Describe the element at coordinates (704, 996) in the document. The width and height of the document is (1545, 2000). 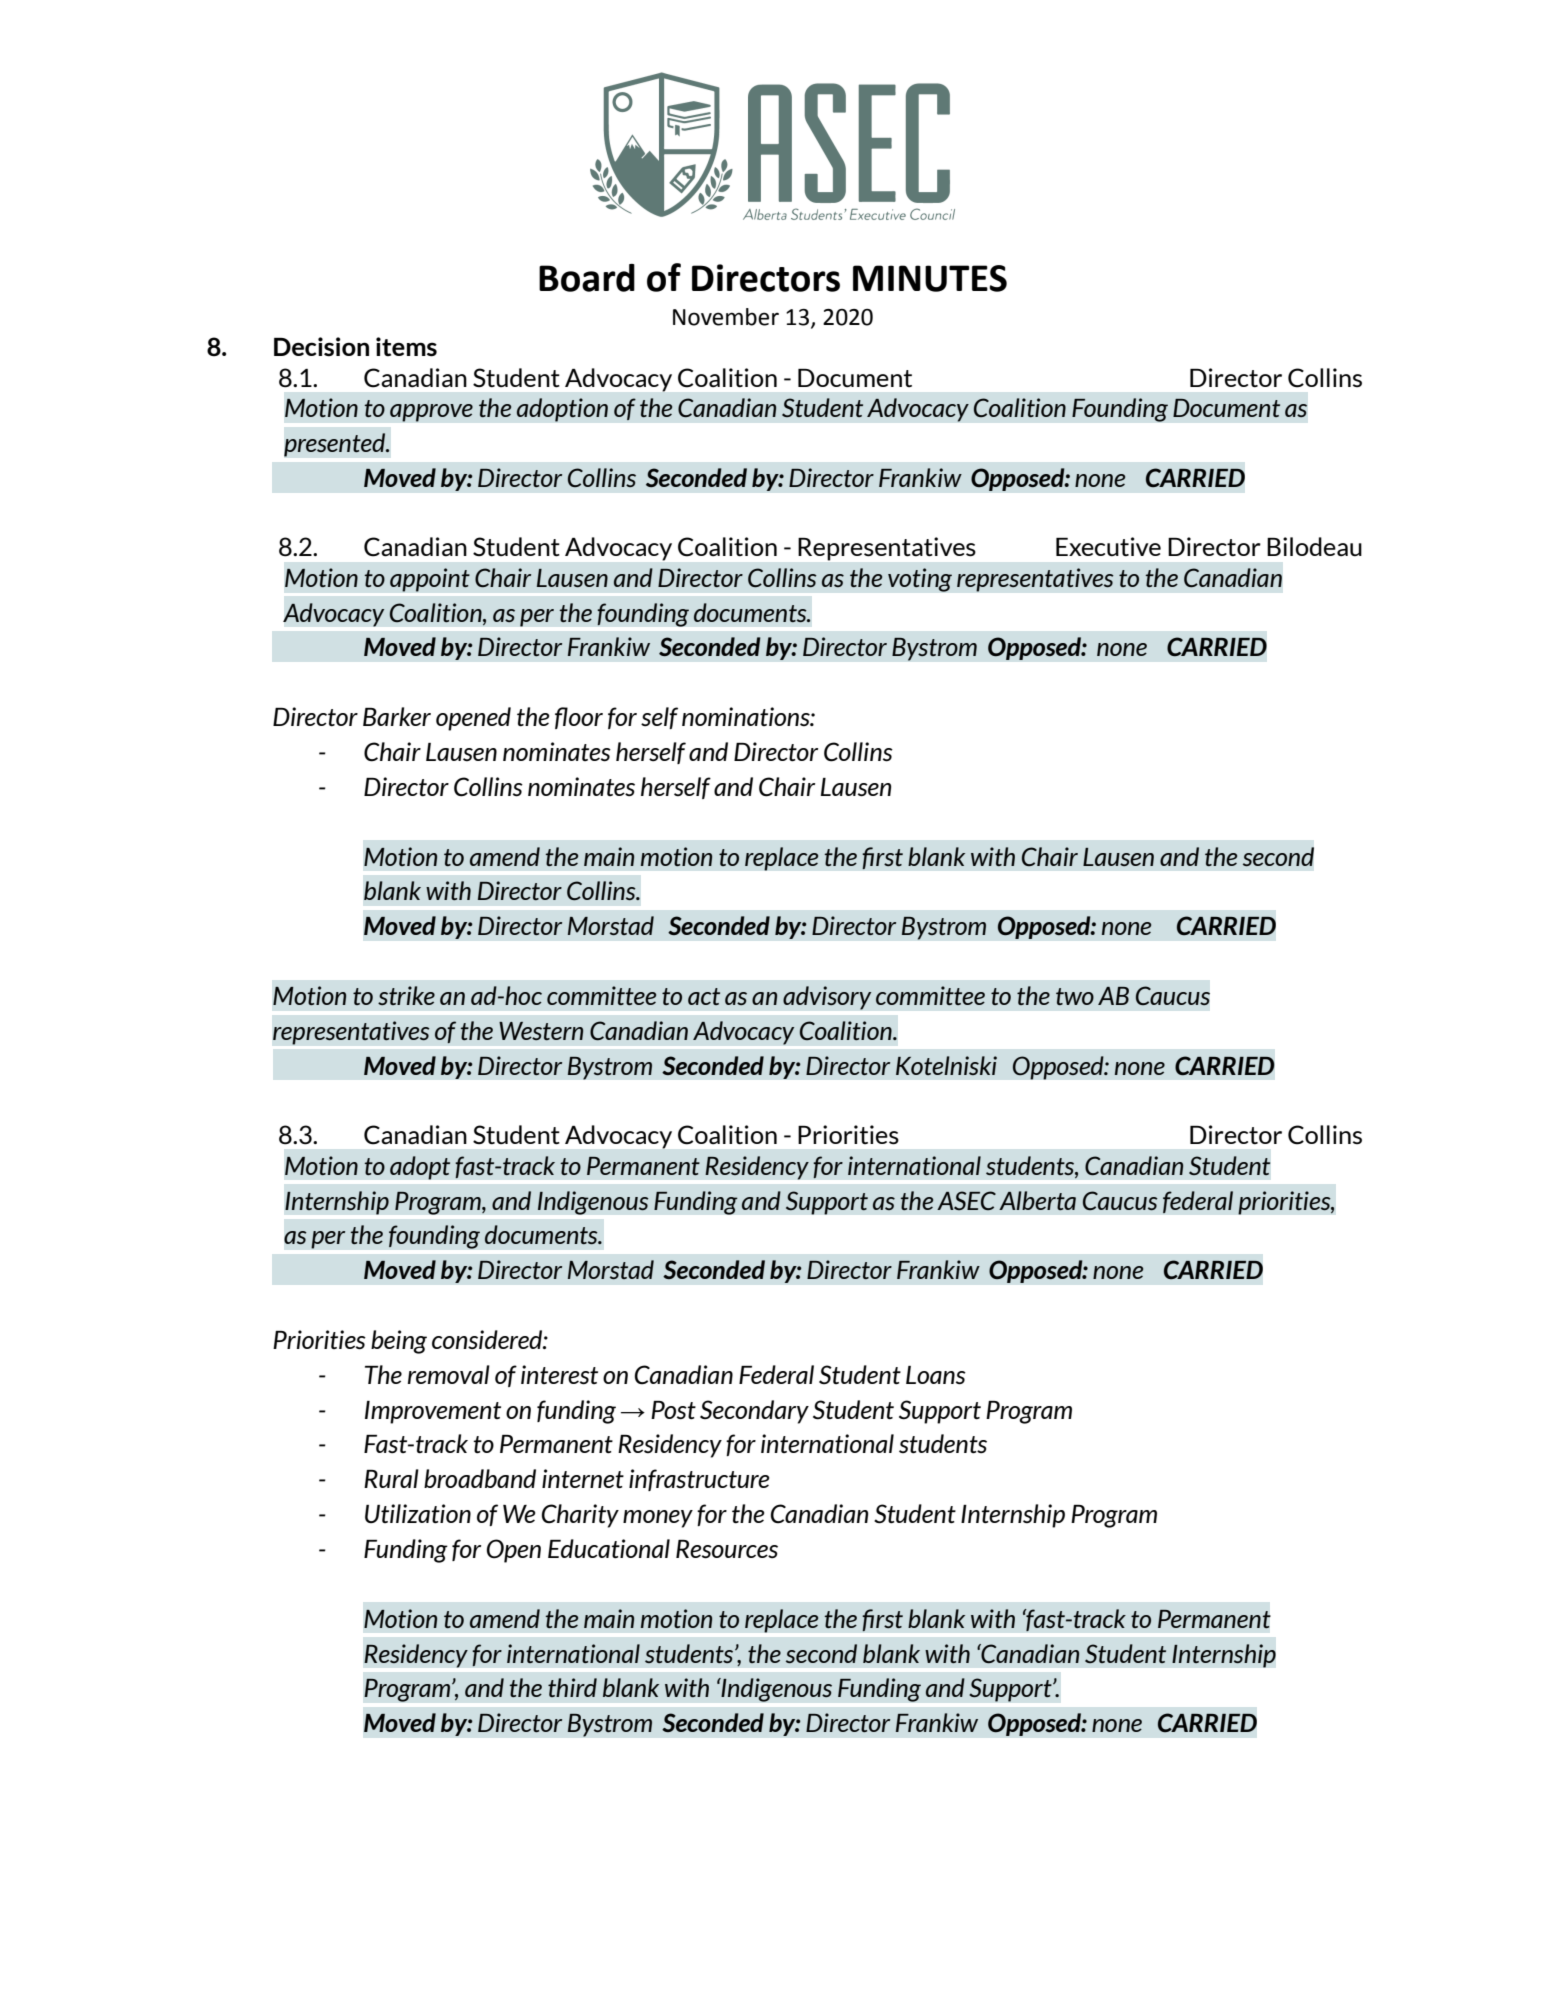
I see `act` at that location.
